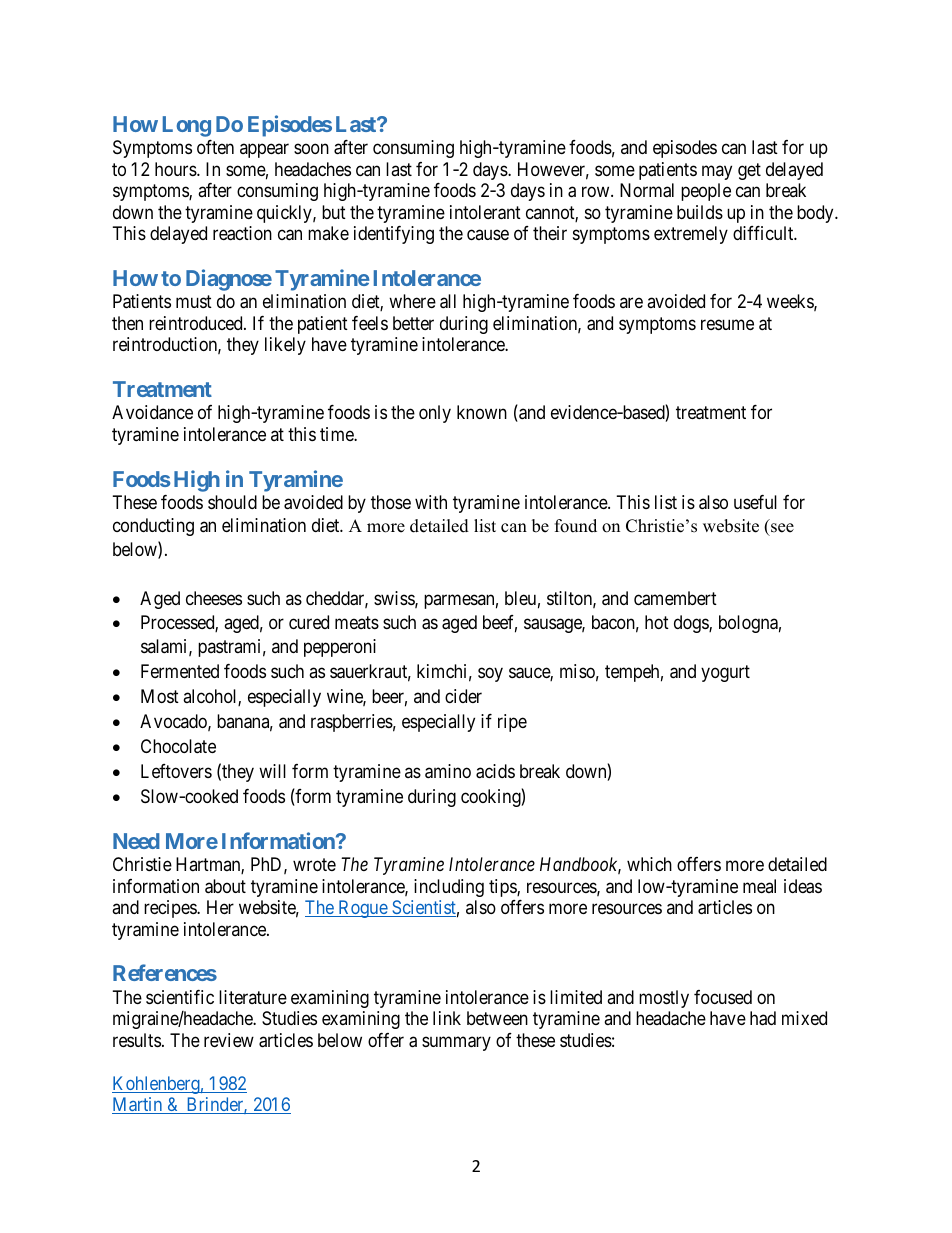 Image resolution: width=952 pixels, height=1233 pixels. I want to click on intolerant, so click(485, 212).
